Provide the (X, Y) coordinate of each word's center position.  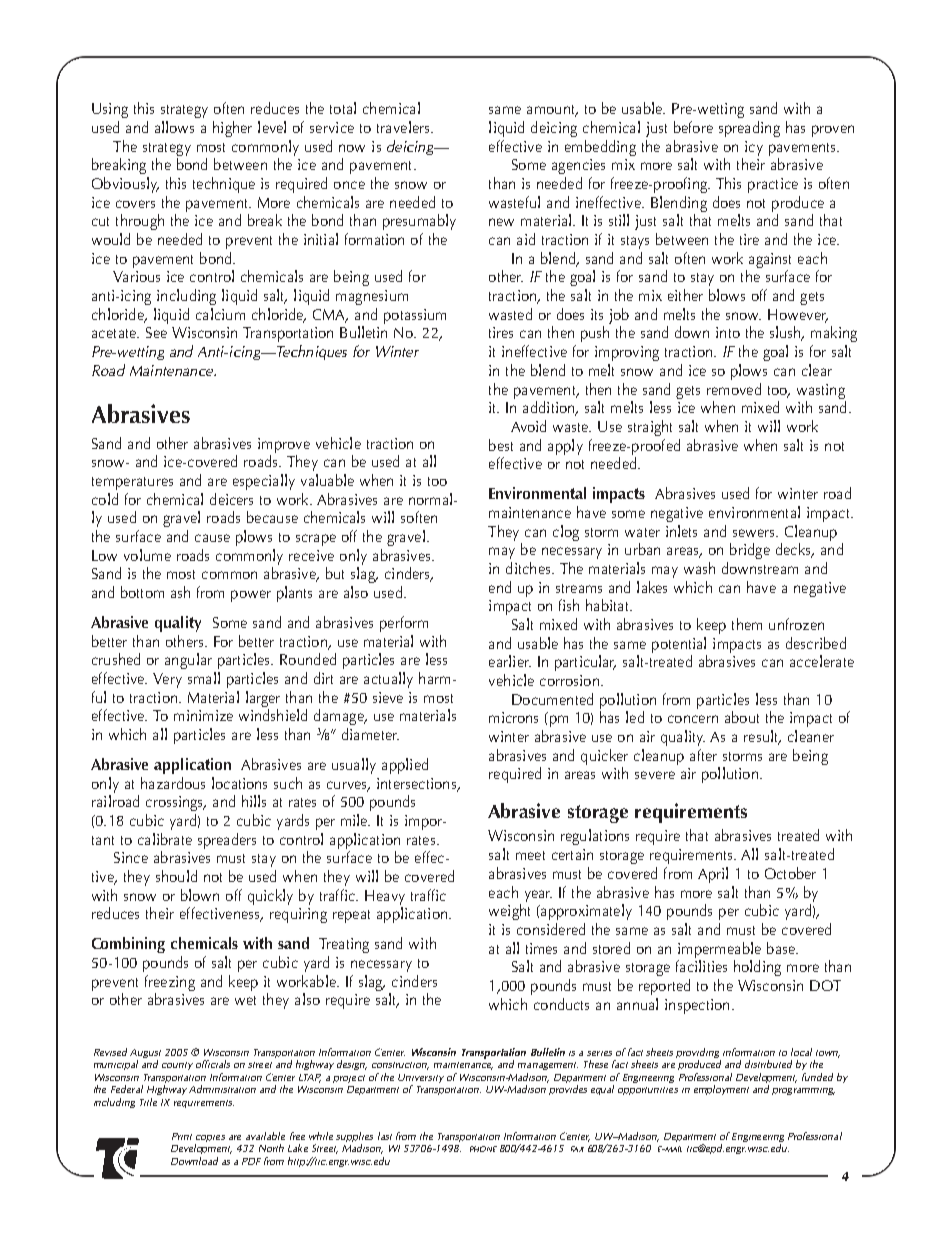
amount (552, 111)
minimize (203, 715)
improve (284, 445)
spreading (749, 129)
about (742, 717)
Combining (128, 945)
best (501, 445)
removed (734, 389)
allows (174, 127)
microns (513, 717)
